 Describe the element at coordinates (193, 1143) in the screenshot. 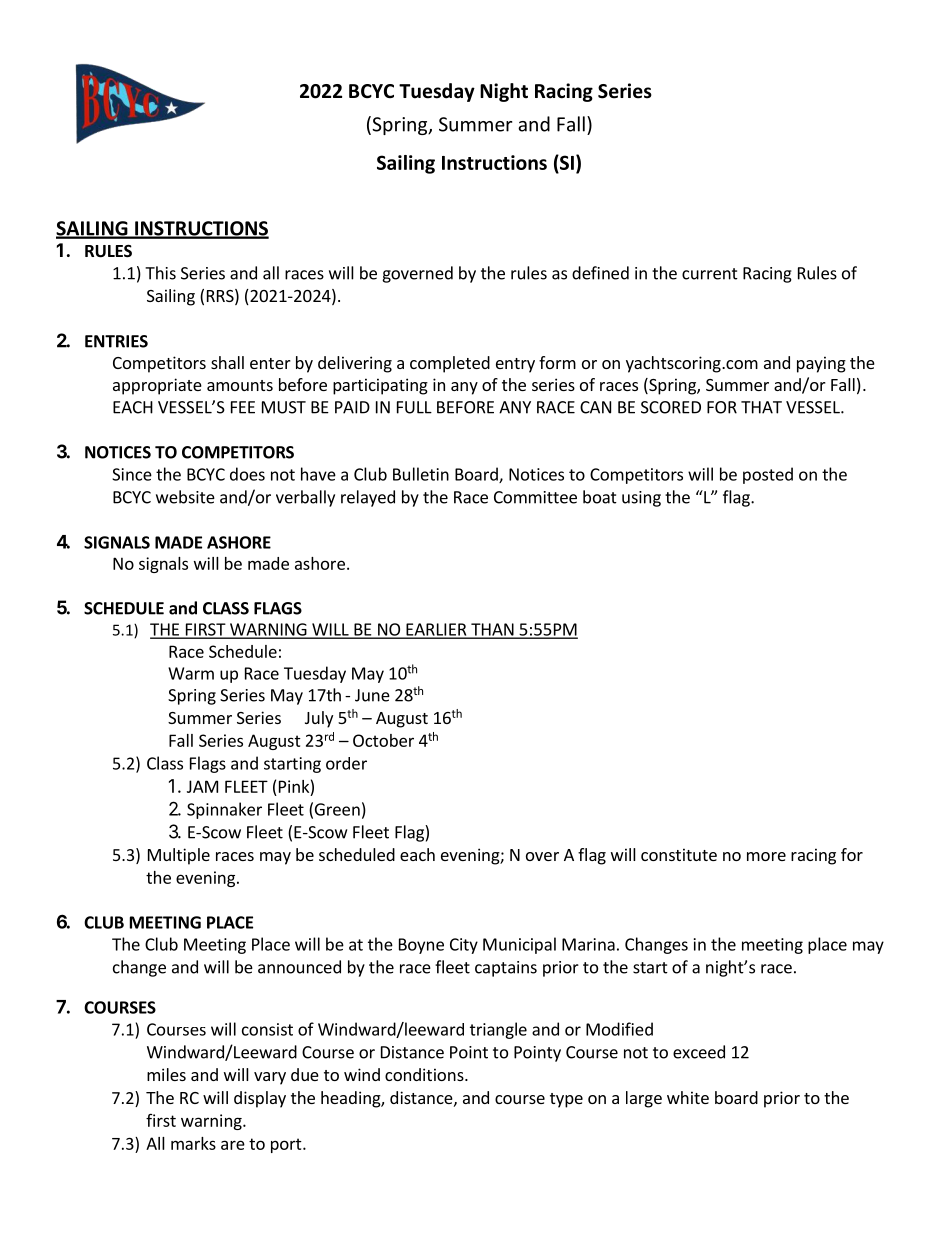

I see `marks` at that location.
